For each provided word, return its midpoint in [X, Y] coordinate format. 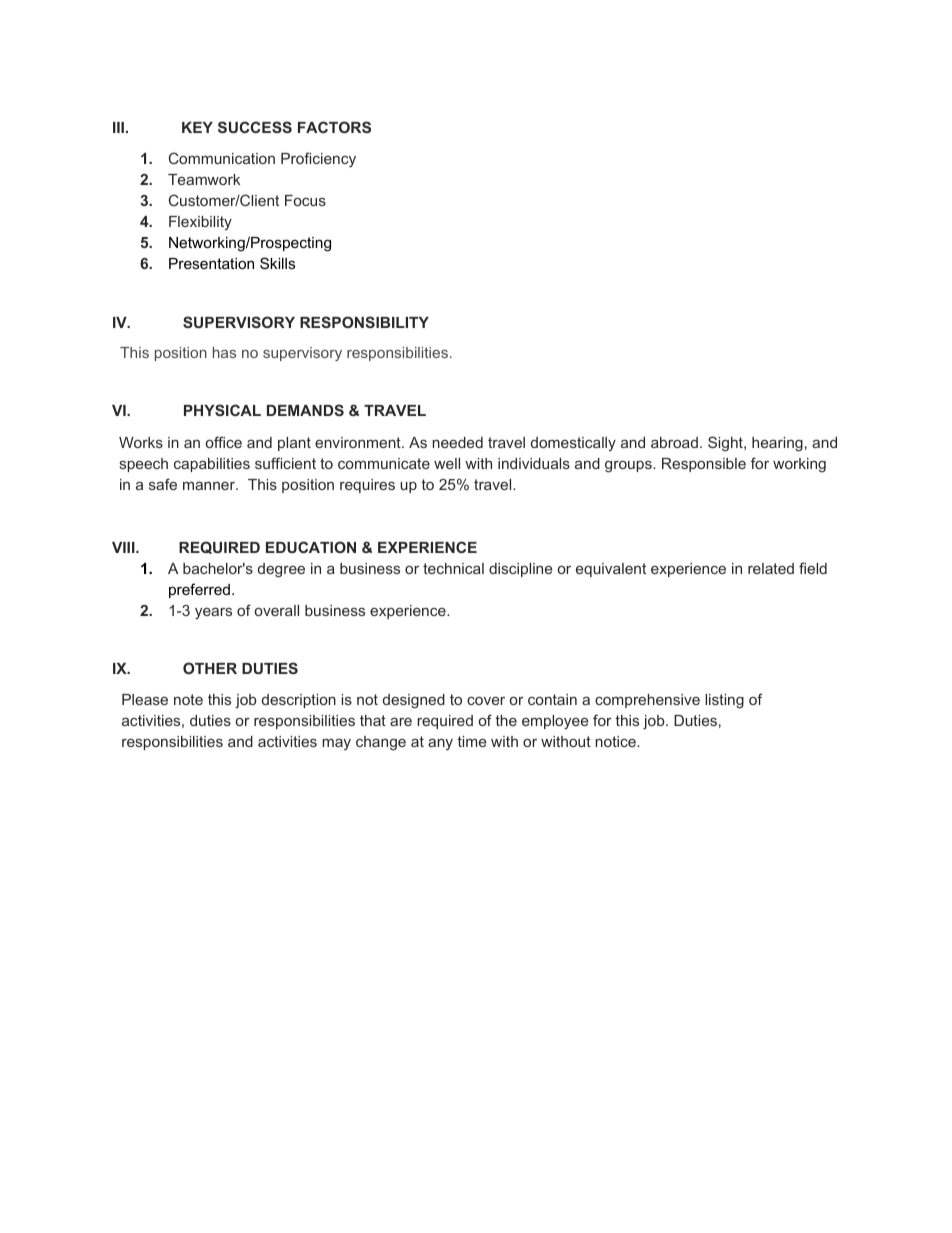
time [471, 741]
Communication [222, 158]
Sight [726, 444]
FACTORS [334, 127]
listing [724, 701]
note [188, 699]
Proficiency [318, 160]
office [224, 442]
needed [458, 442]
